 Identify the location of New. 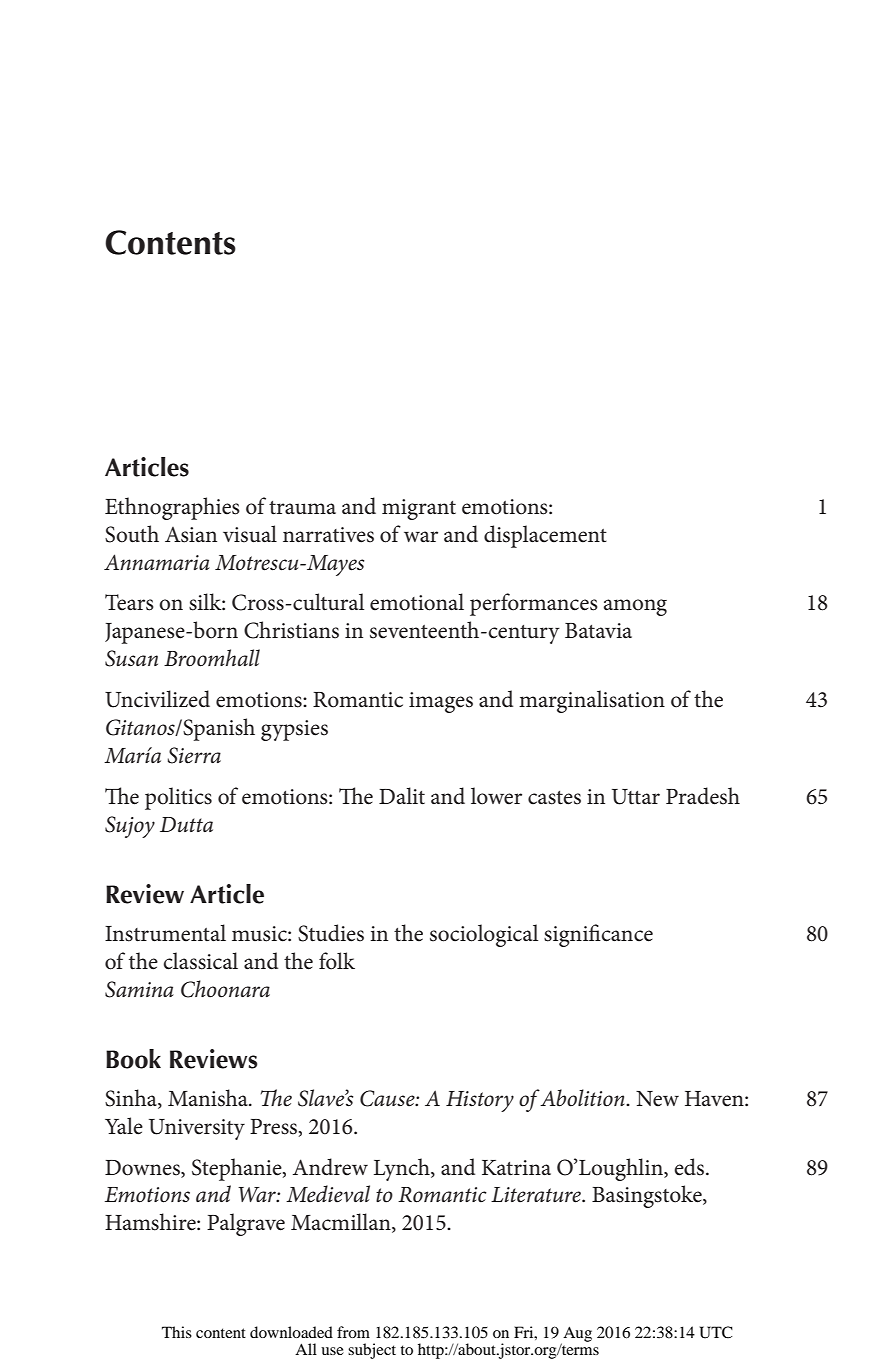
(657, 1099).
